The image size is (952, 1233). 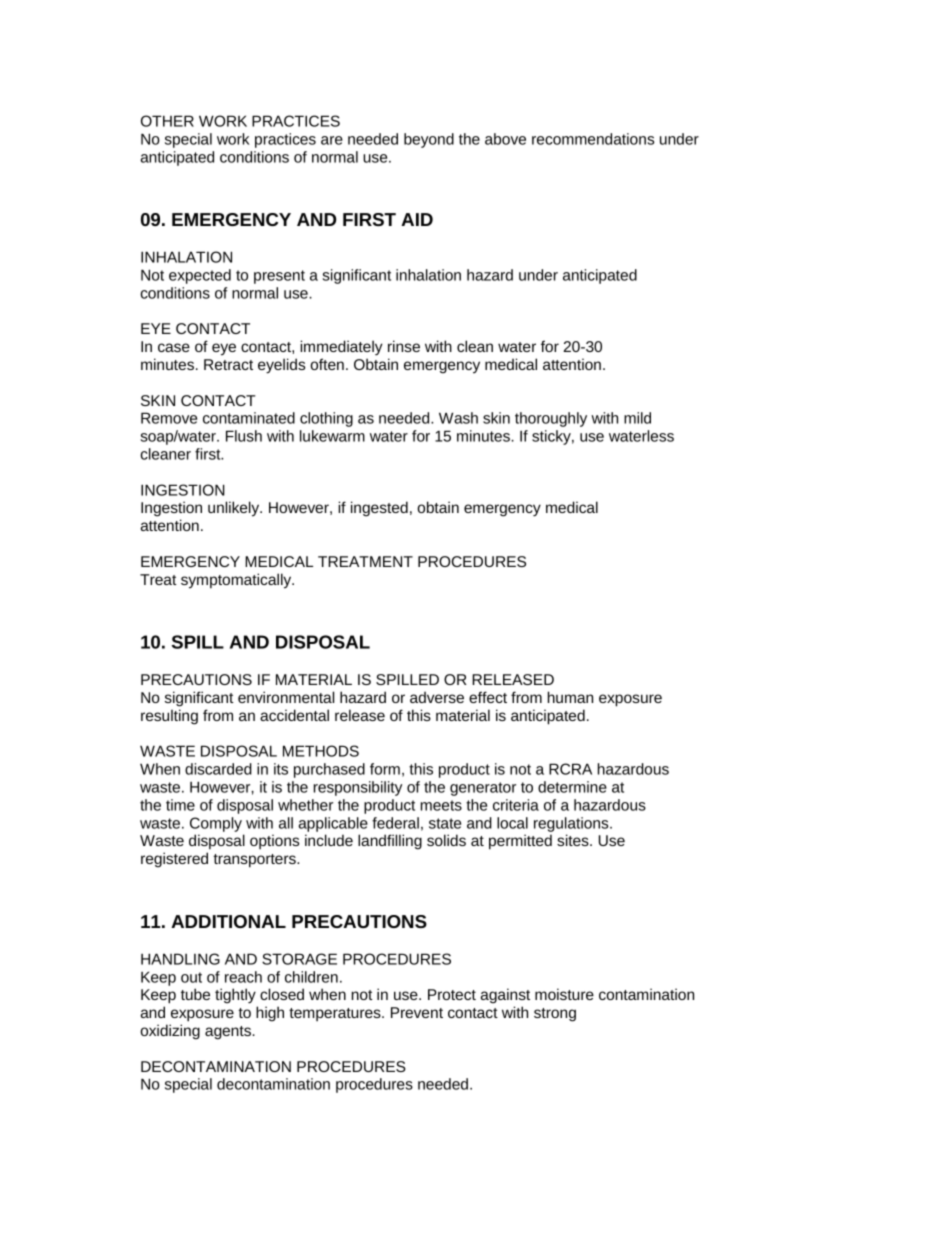 I want to click on recommendations, so click(x=593, y=139).
